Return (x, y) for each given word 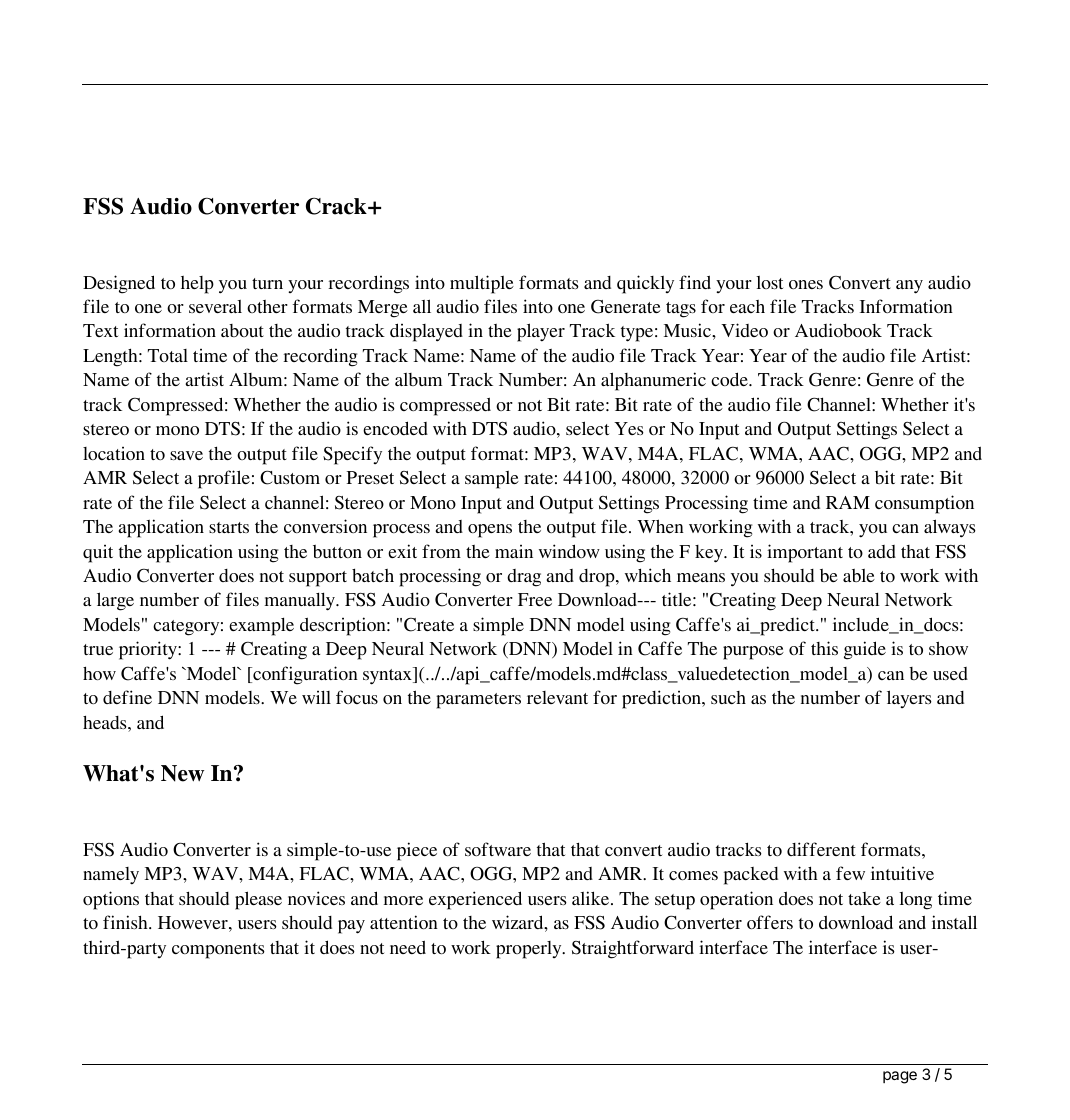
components (218, 951)
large (115, 601)
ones (806, 284)
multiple (482, 284)
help (197, 285)
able (859, 575)
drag (524, 578)
